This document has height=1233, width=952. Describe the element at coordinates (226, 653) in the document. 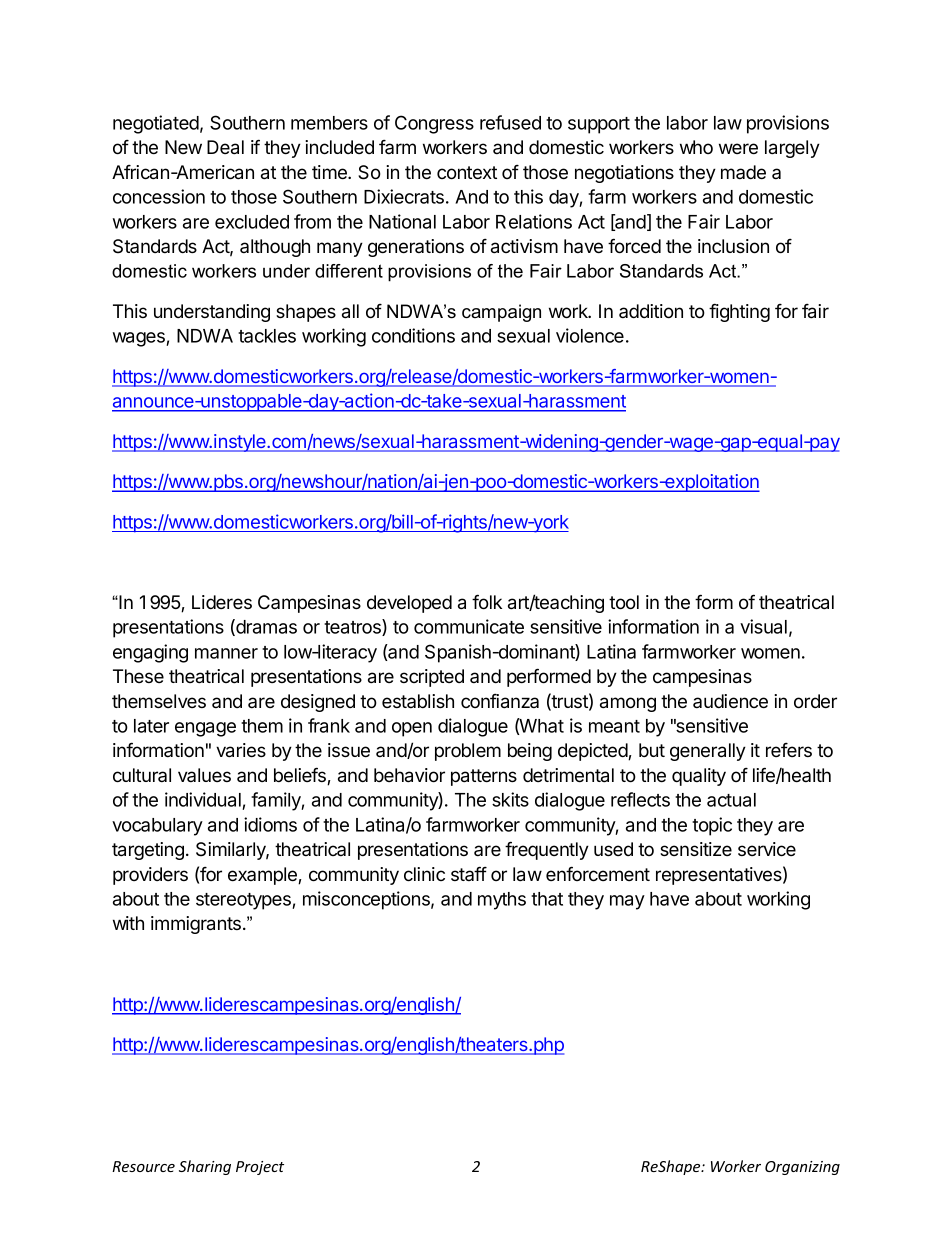

I see `manner` at that location.
